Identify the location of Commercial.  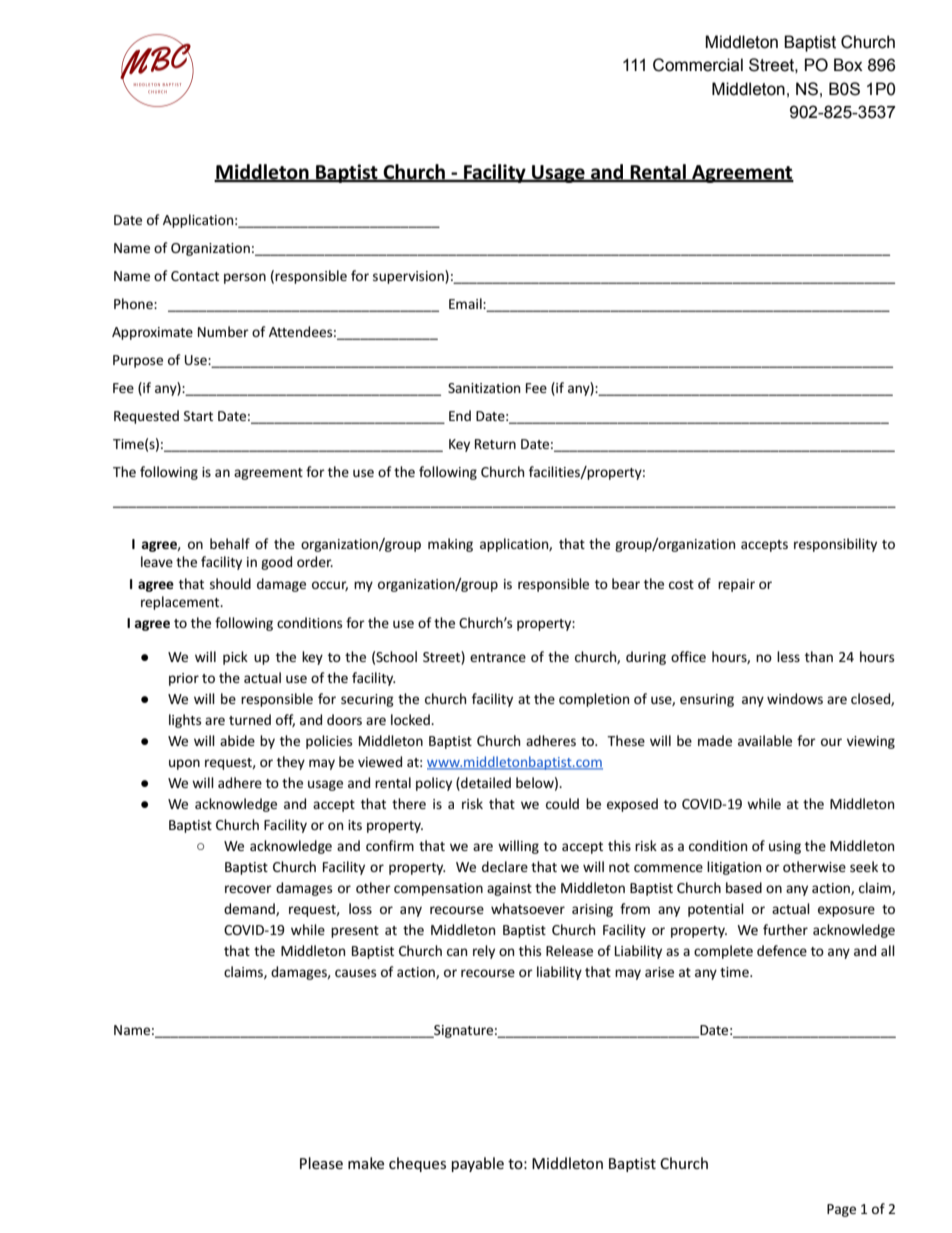
(698, 65).
